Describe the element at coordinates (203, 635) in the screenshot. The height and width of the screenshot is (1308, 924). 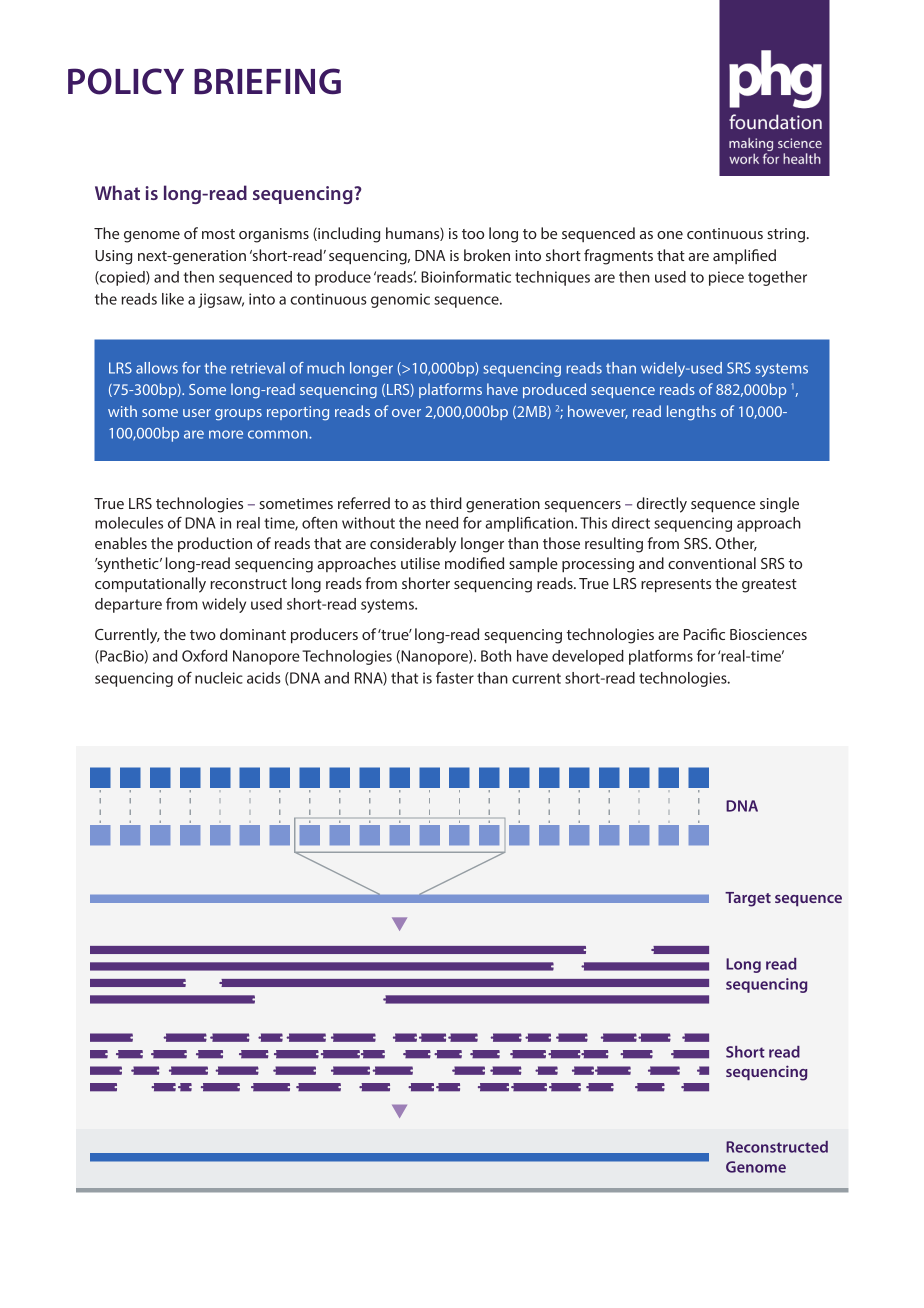
I see `two` at that location.
